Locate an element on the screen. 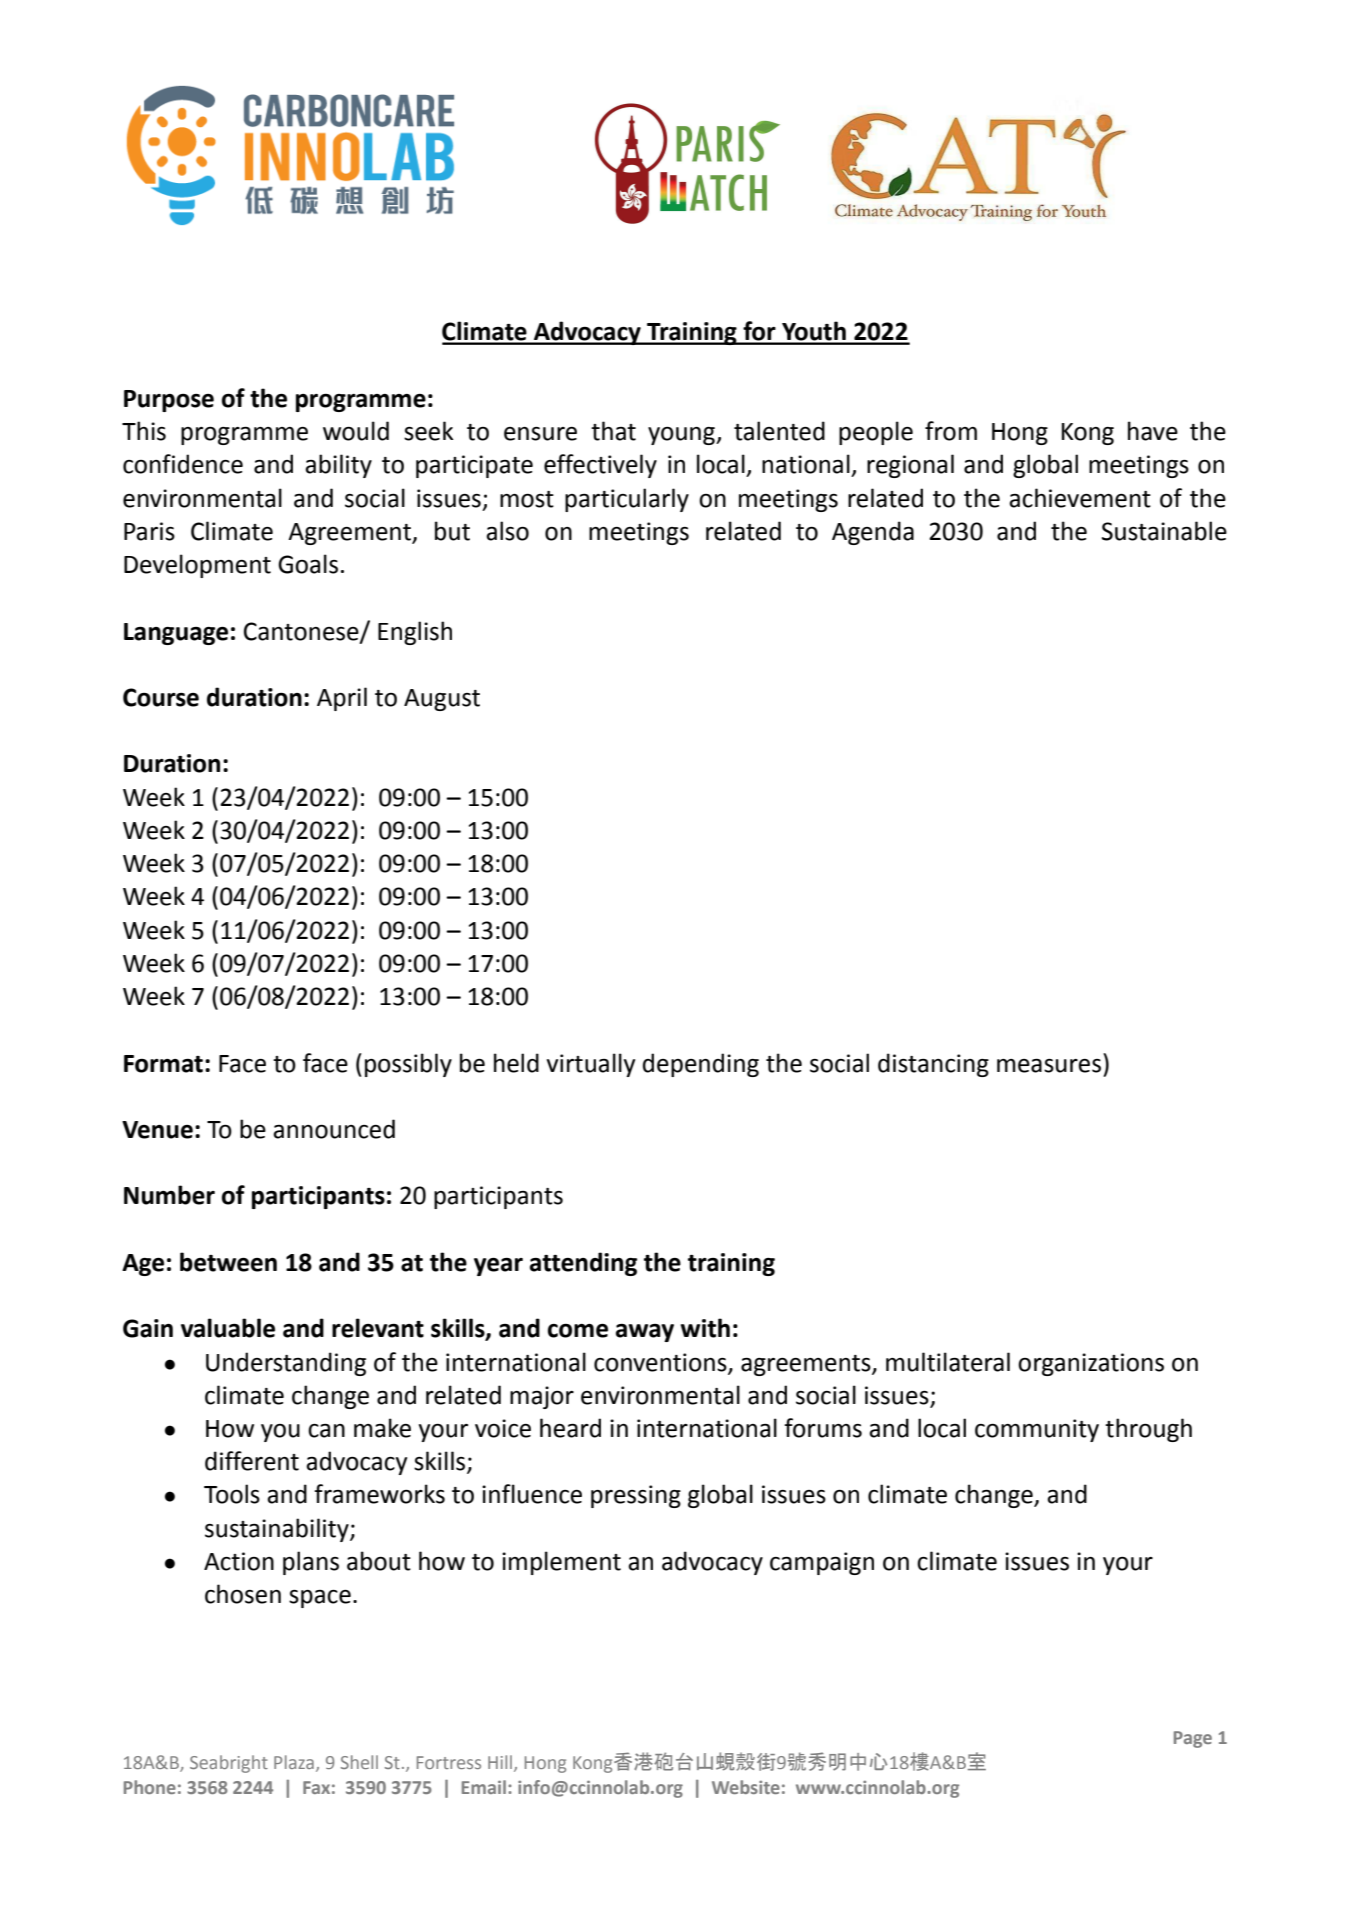 This screenshot has height=1910, width=1352. Plaza is located at coordinates (294, 1762).
